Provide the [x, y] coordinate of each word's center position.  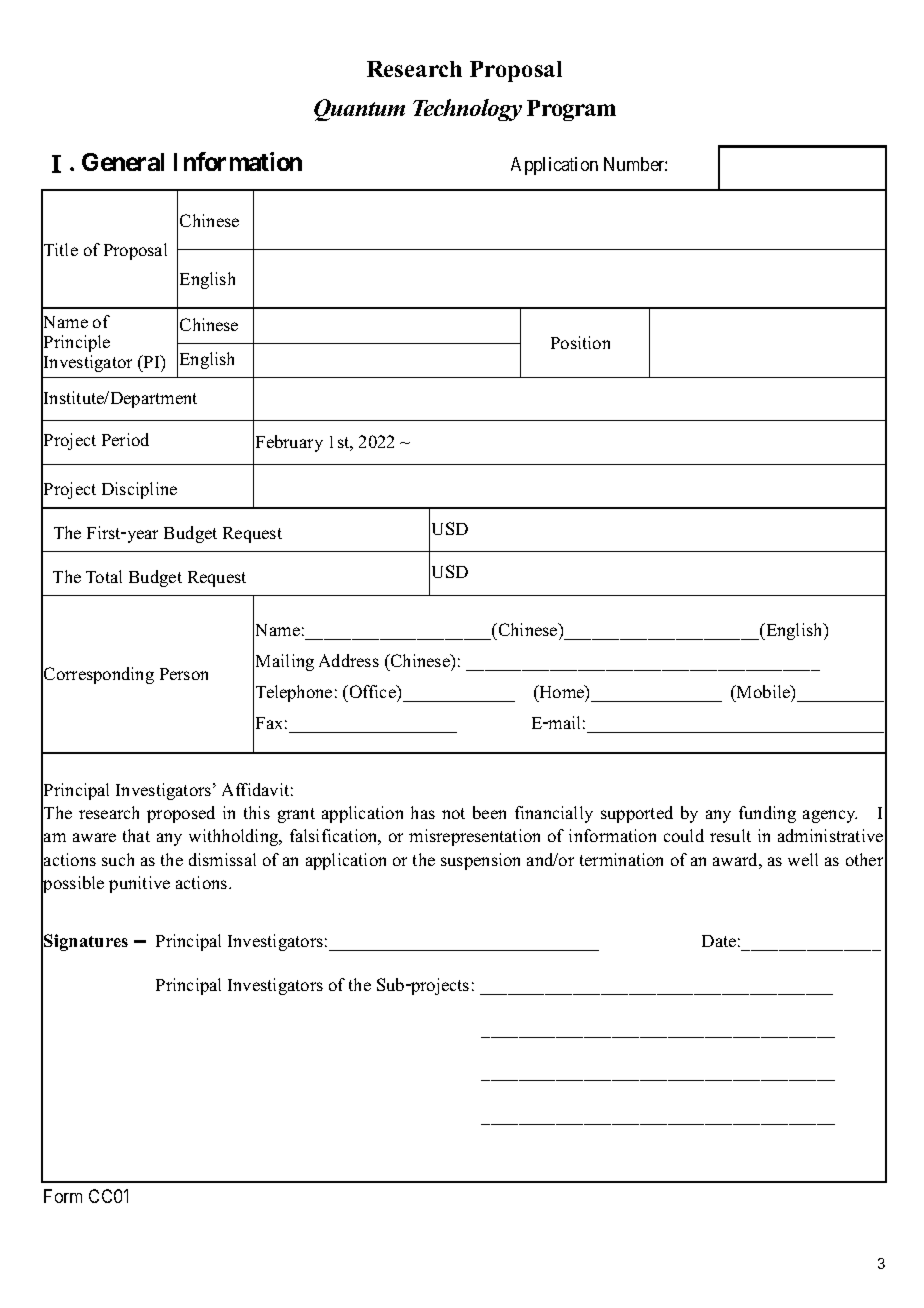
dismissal [222, 859]
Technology [467, 110]
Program [571, 110]
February [289, 443]
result [730, 835]
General [123, 162]
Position [580, 342]
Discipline [139, 490]
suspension [480, 861]
